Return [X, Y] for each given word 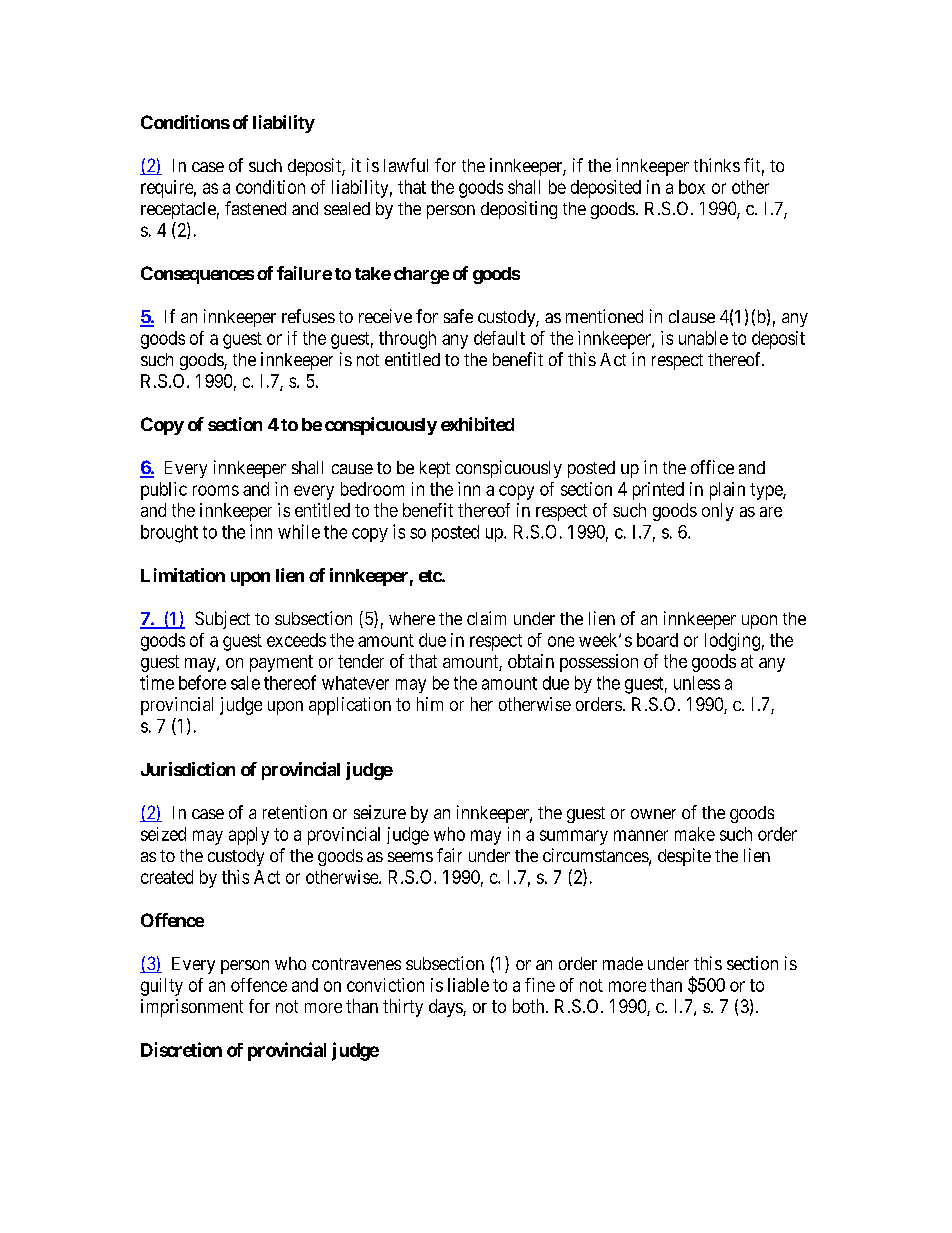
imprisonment [192, 1008]
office [712, 467]
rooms [216, 490]
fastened [255, 208]
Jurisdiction [188, 769]
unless [697, 683]
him [430, 704]
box [692, 187]
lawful [406, 165]
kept [435, 469]
